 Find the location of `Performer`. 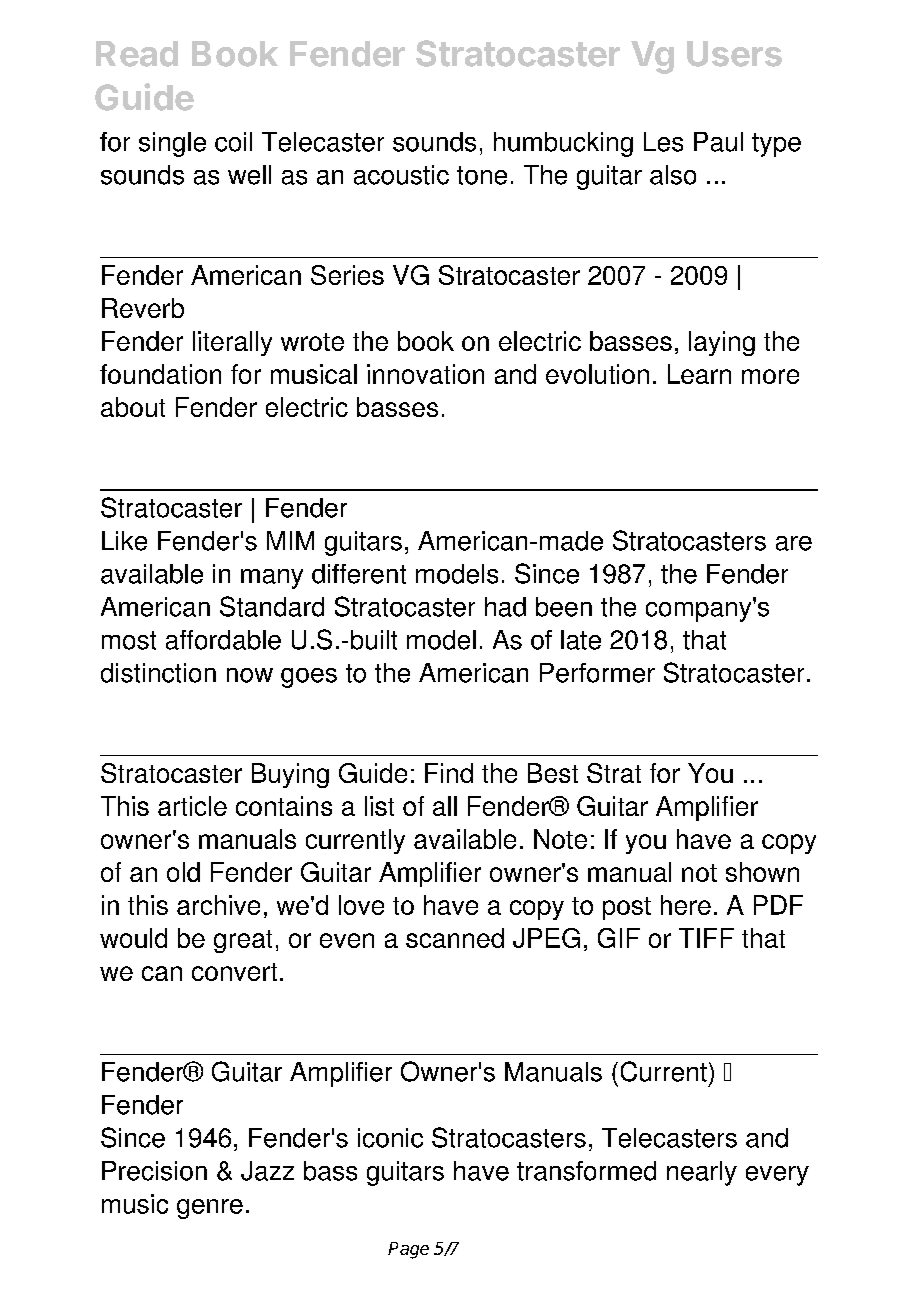

Performer is located at coordinates (597, 673).
